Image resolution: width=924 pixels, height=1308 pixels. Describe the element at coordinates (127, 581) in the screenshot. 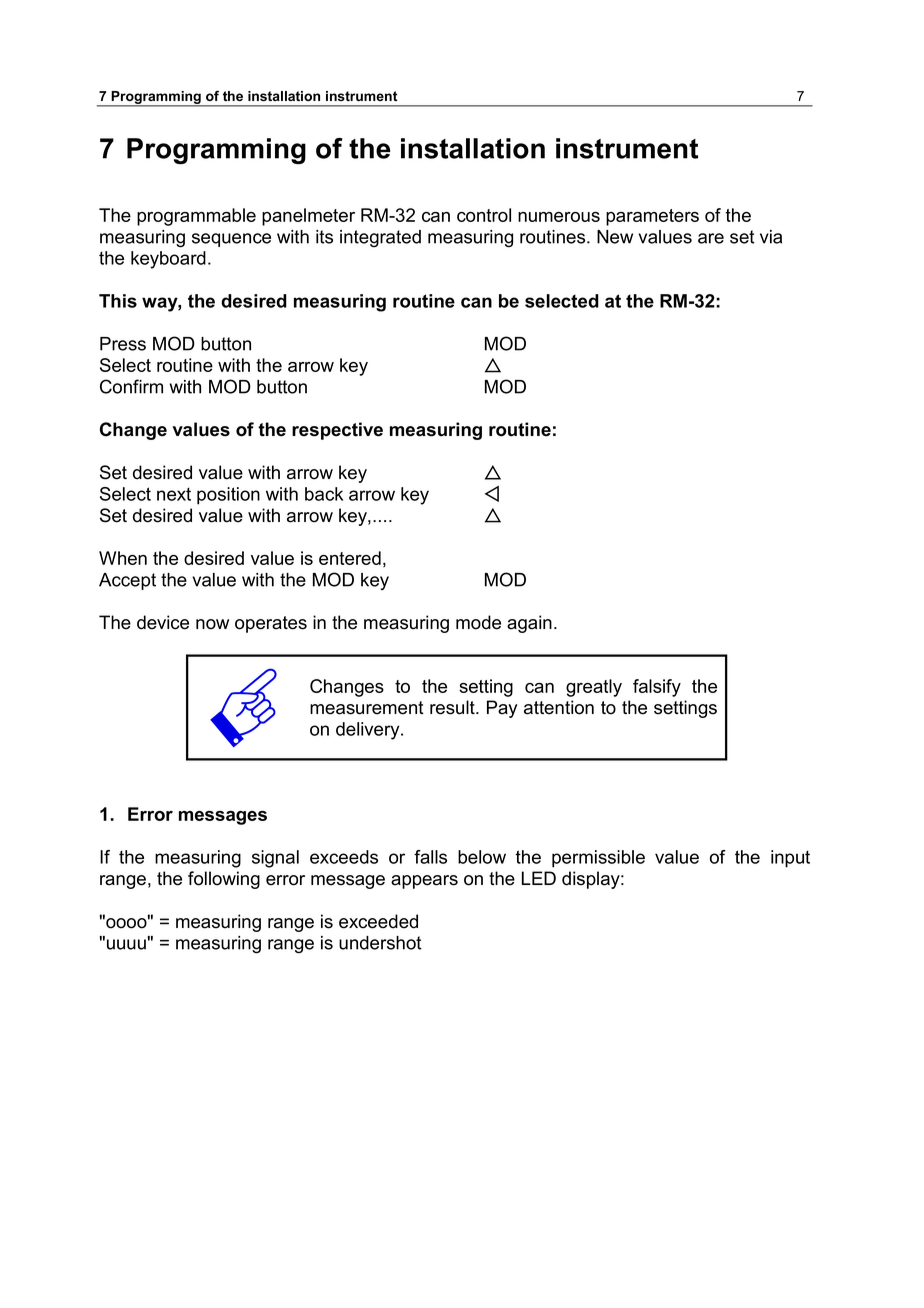

I see `Accept` at that location.
